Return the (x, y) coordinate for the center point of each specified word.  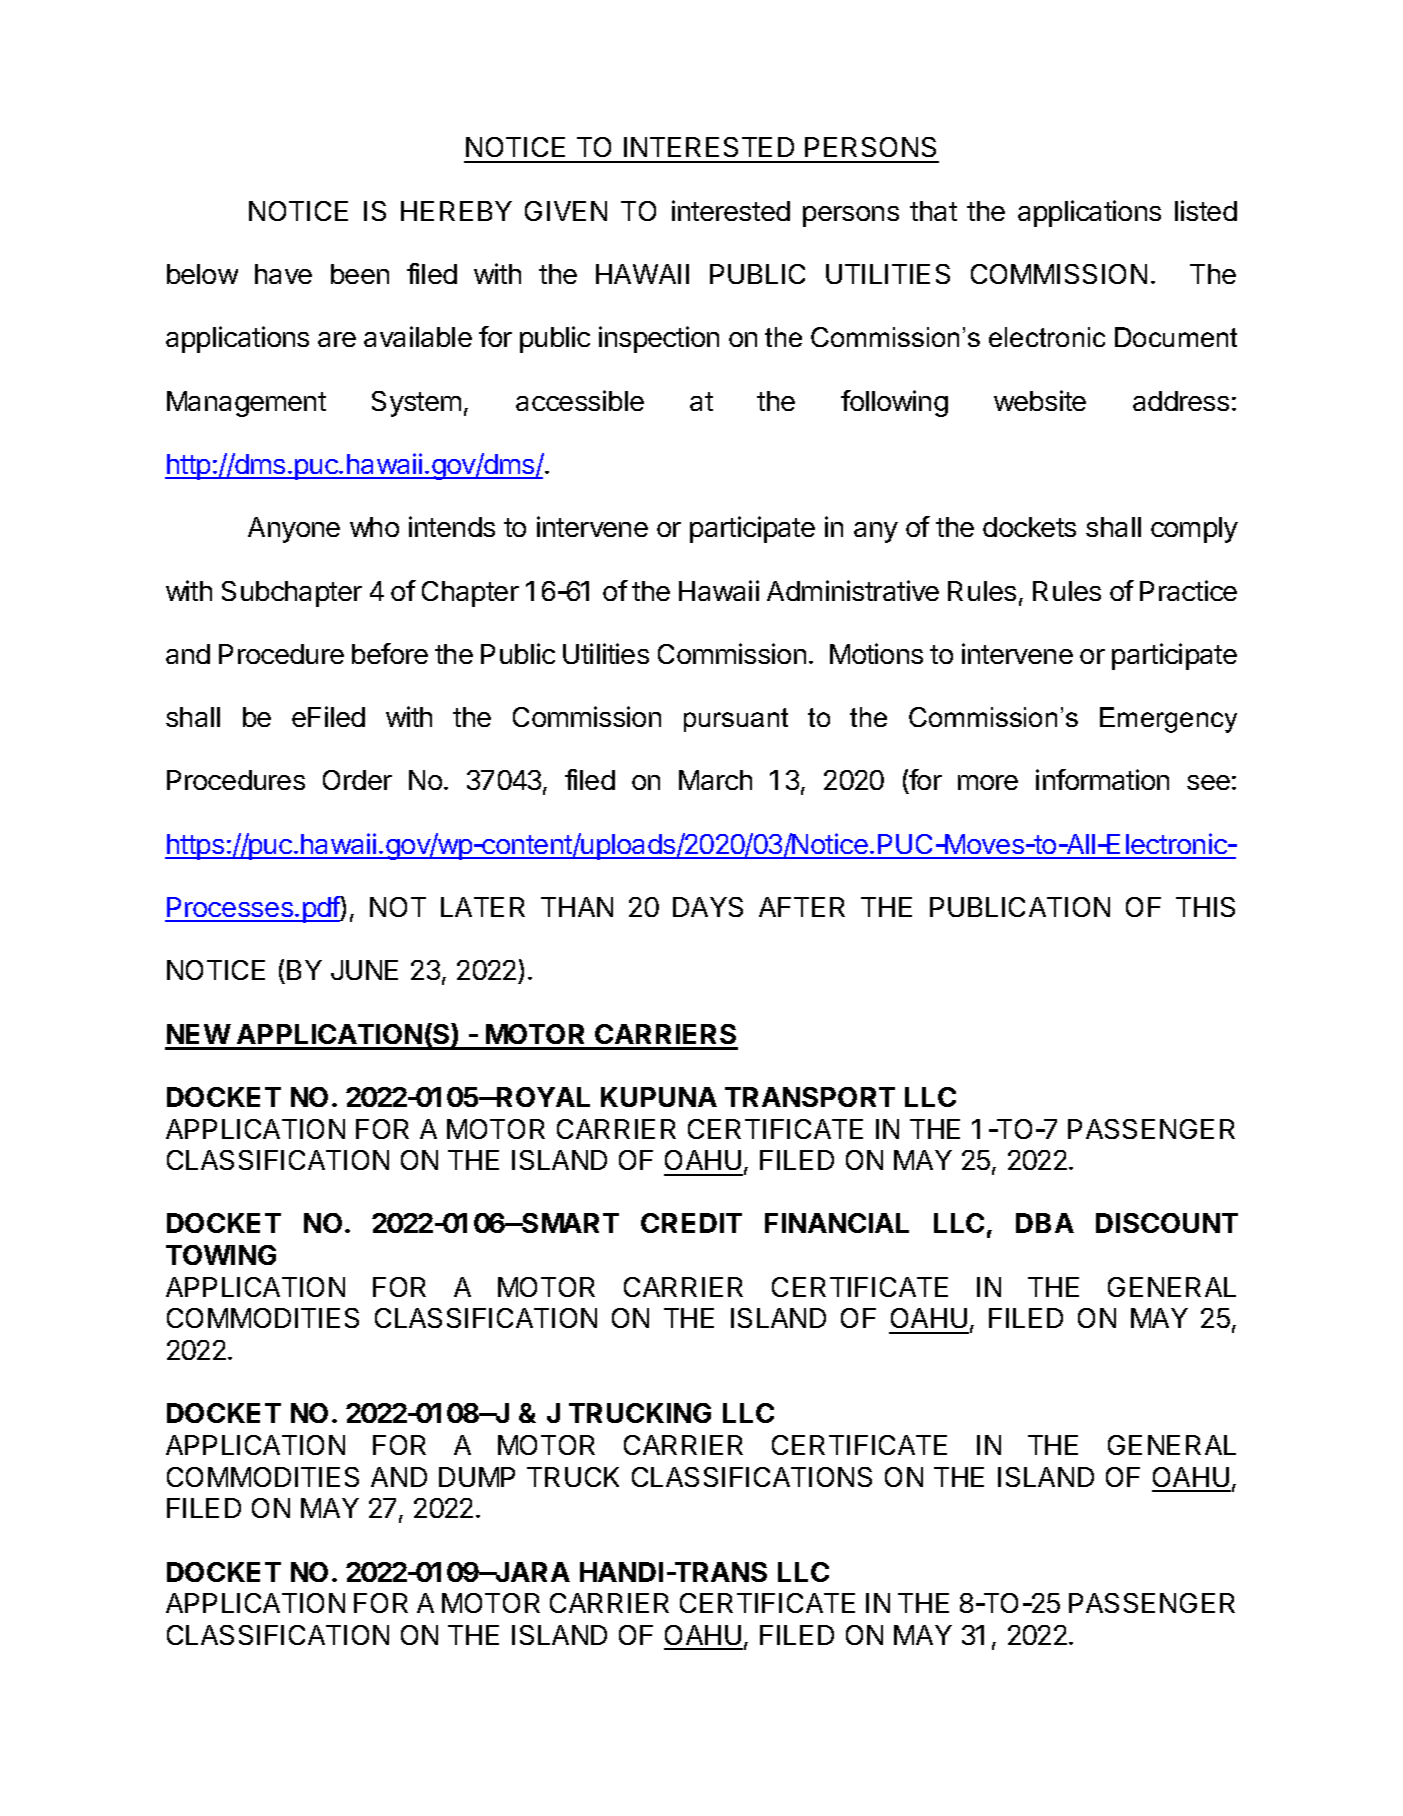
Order (357, 780)
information (1102, 779)
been (360, 274)
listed (1206, 210)
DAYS (708, 907)
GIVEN (566, 211)
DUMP (477, 1477)
